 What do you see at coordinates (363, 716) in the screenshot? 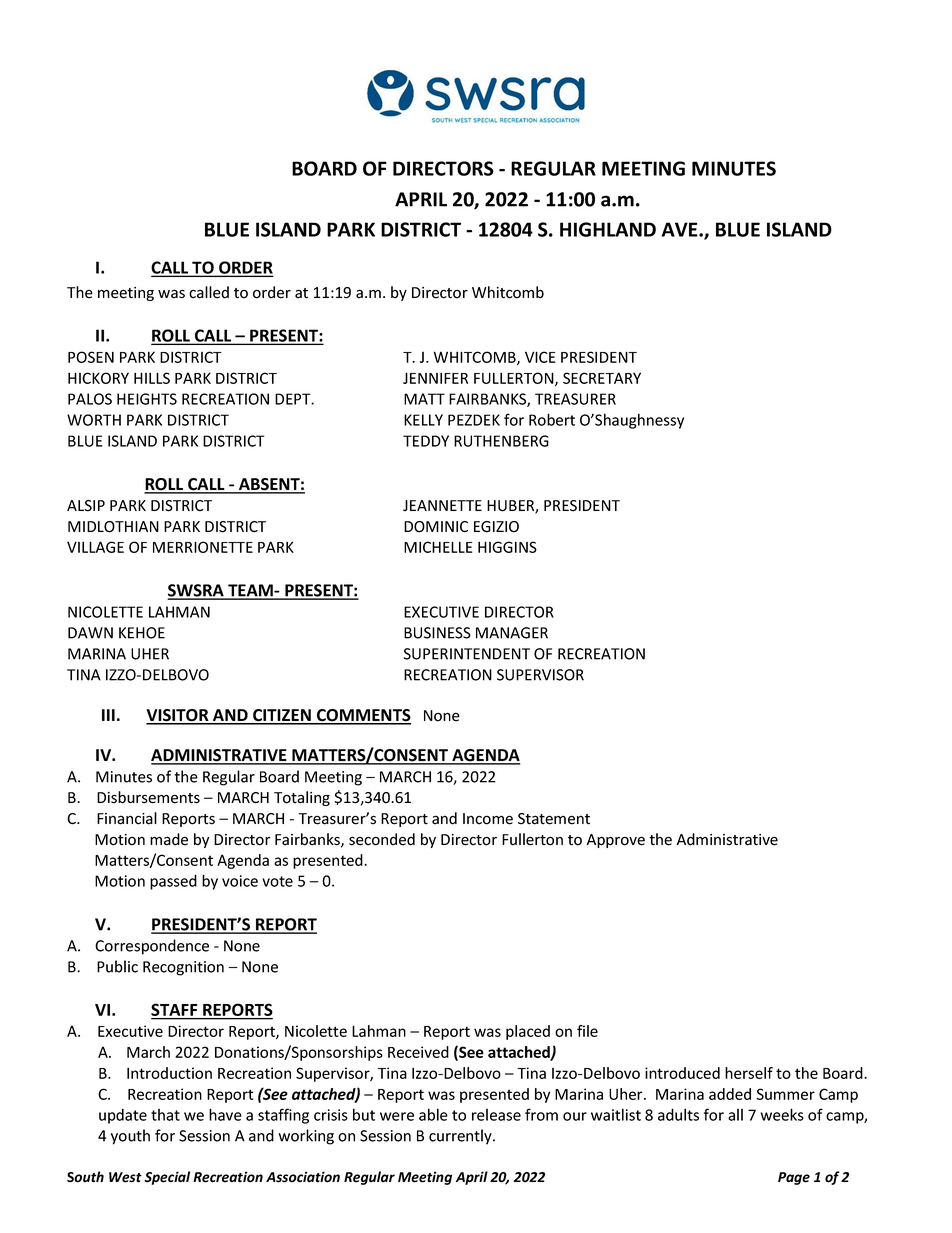
I see `COMMENTS` at bounding box center [363, 716].
